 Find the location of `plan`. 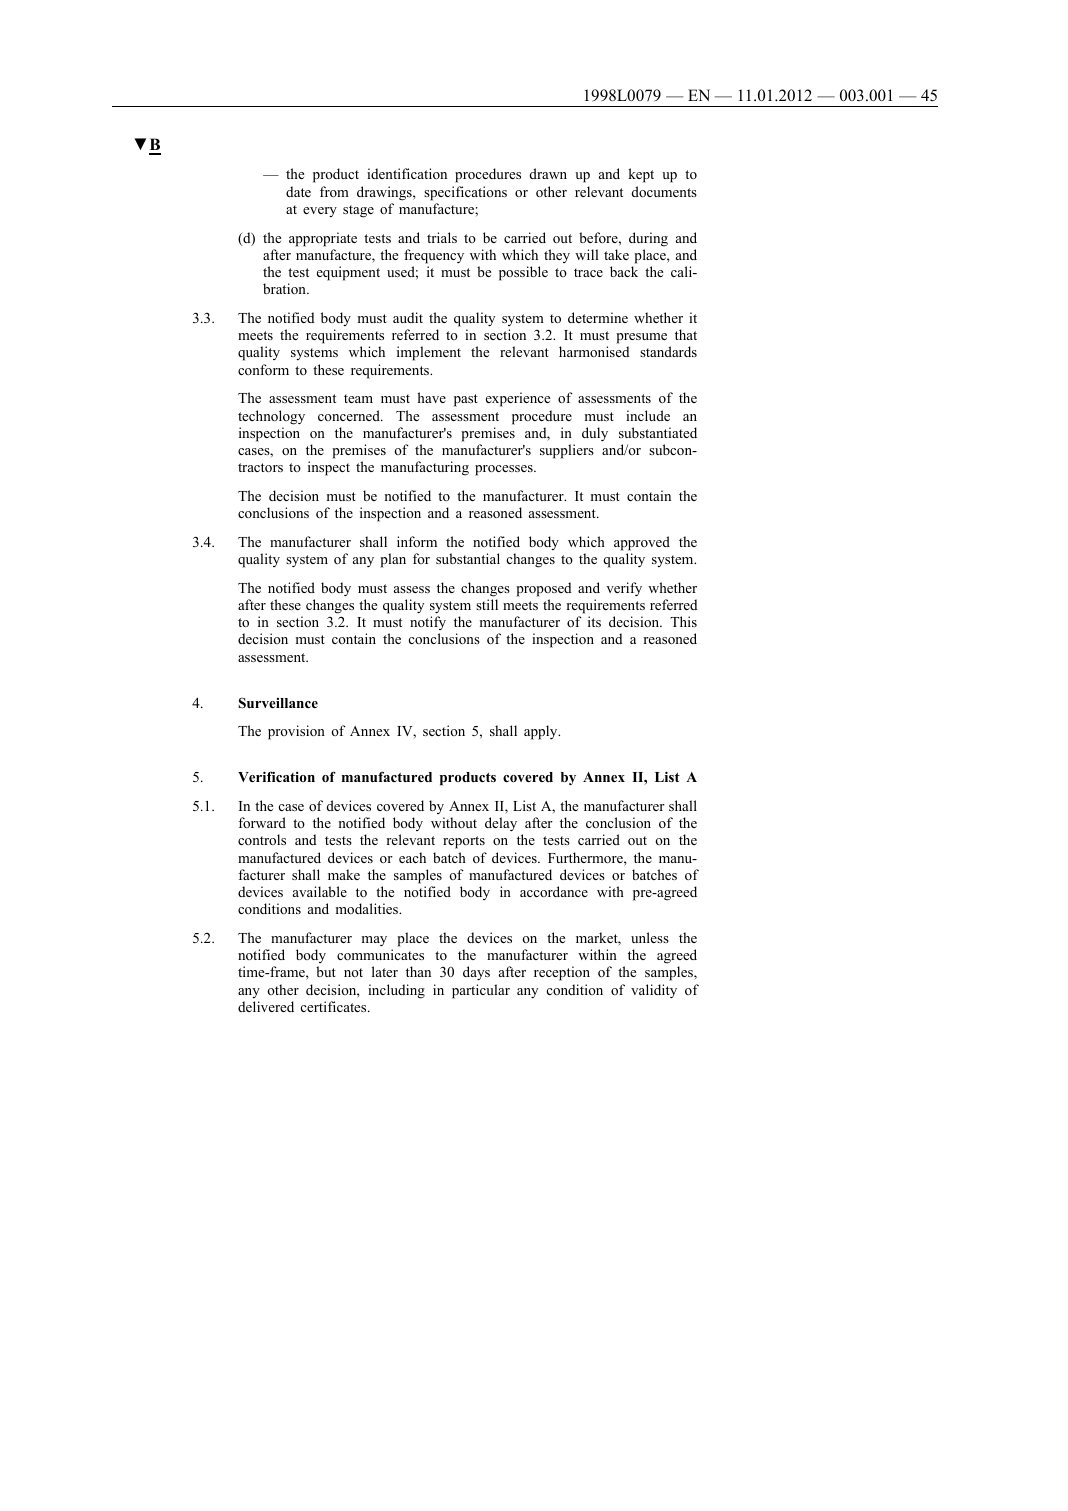

plan is located at coordinates (393, 560).
